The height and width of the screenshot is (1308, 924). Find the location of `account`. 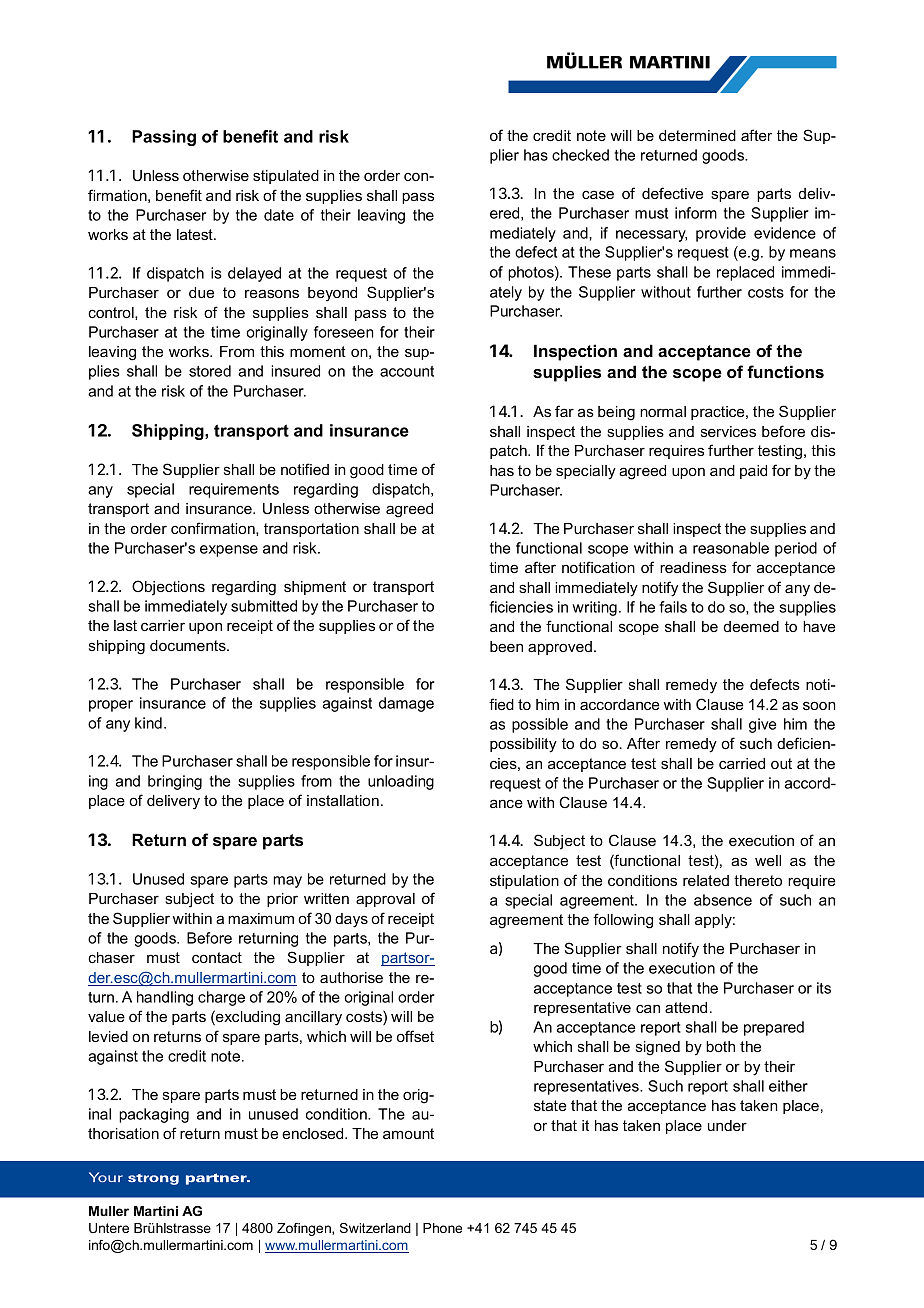

account is located at coordinates (407, 371).
